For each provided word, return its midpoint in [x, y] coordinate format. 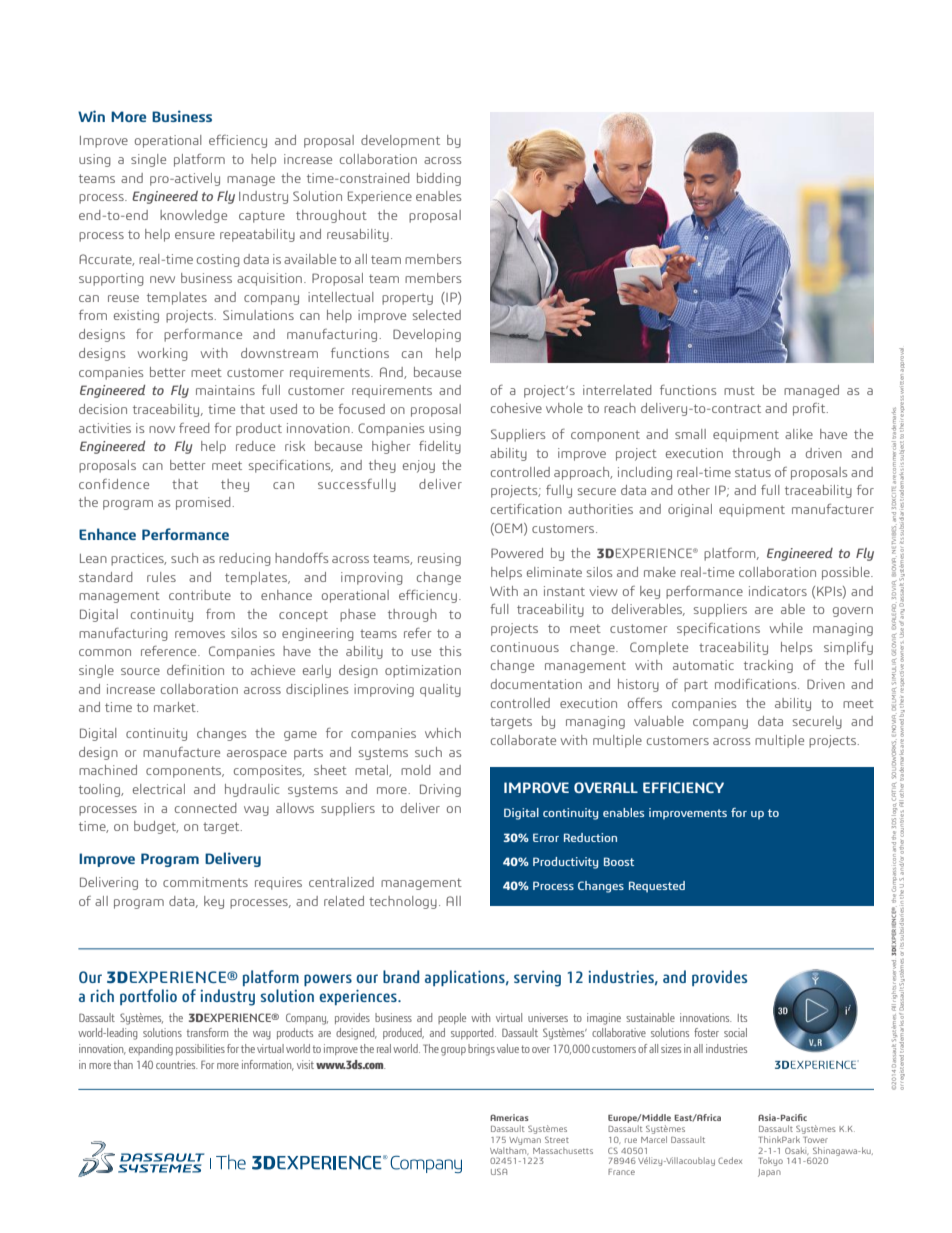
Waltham [509, 1149]
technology [403, 902]
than [123, 1064]
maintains [225, 390]
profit [810, 409]
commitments [205, 882]
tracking [768, 666]
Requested [657, 887]
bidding [439, 179]
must [739, 390]
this [450, 651]
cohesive [516, 408]
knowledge [193, 216]
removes [200, 634]
